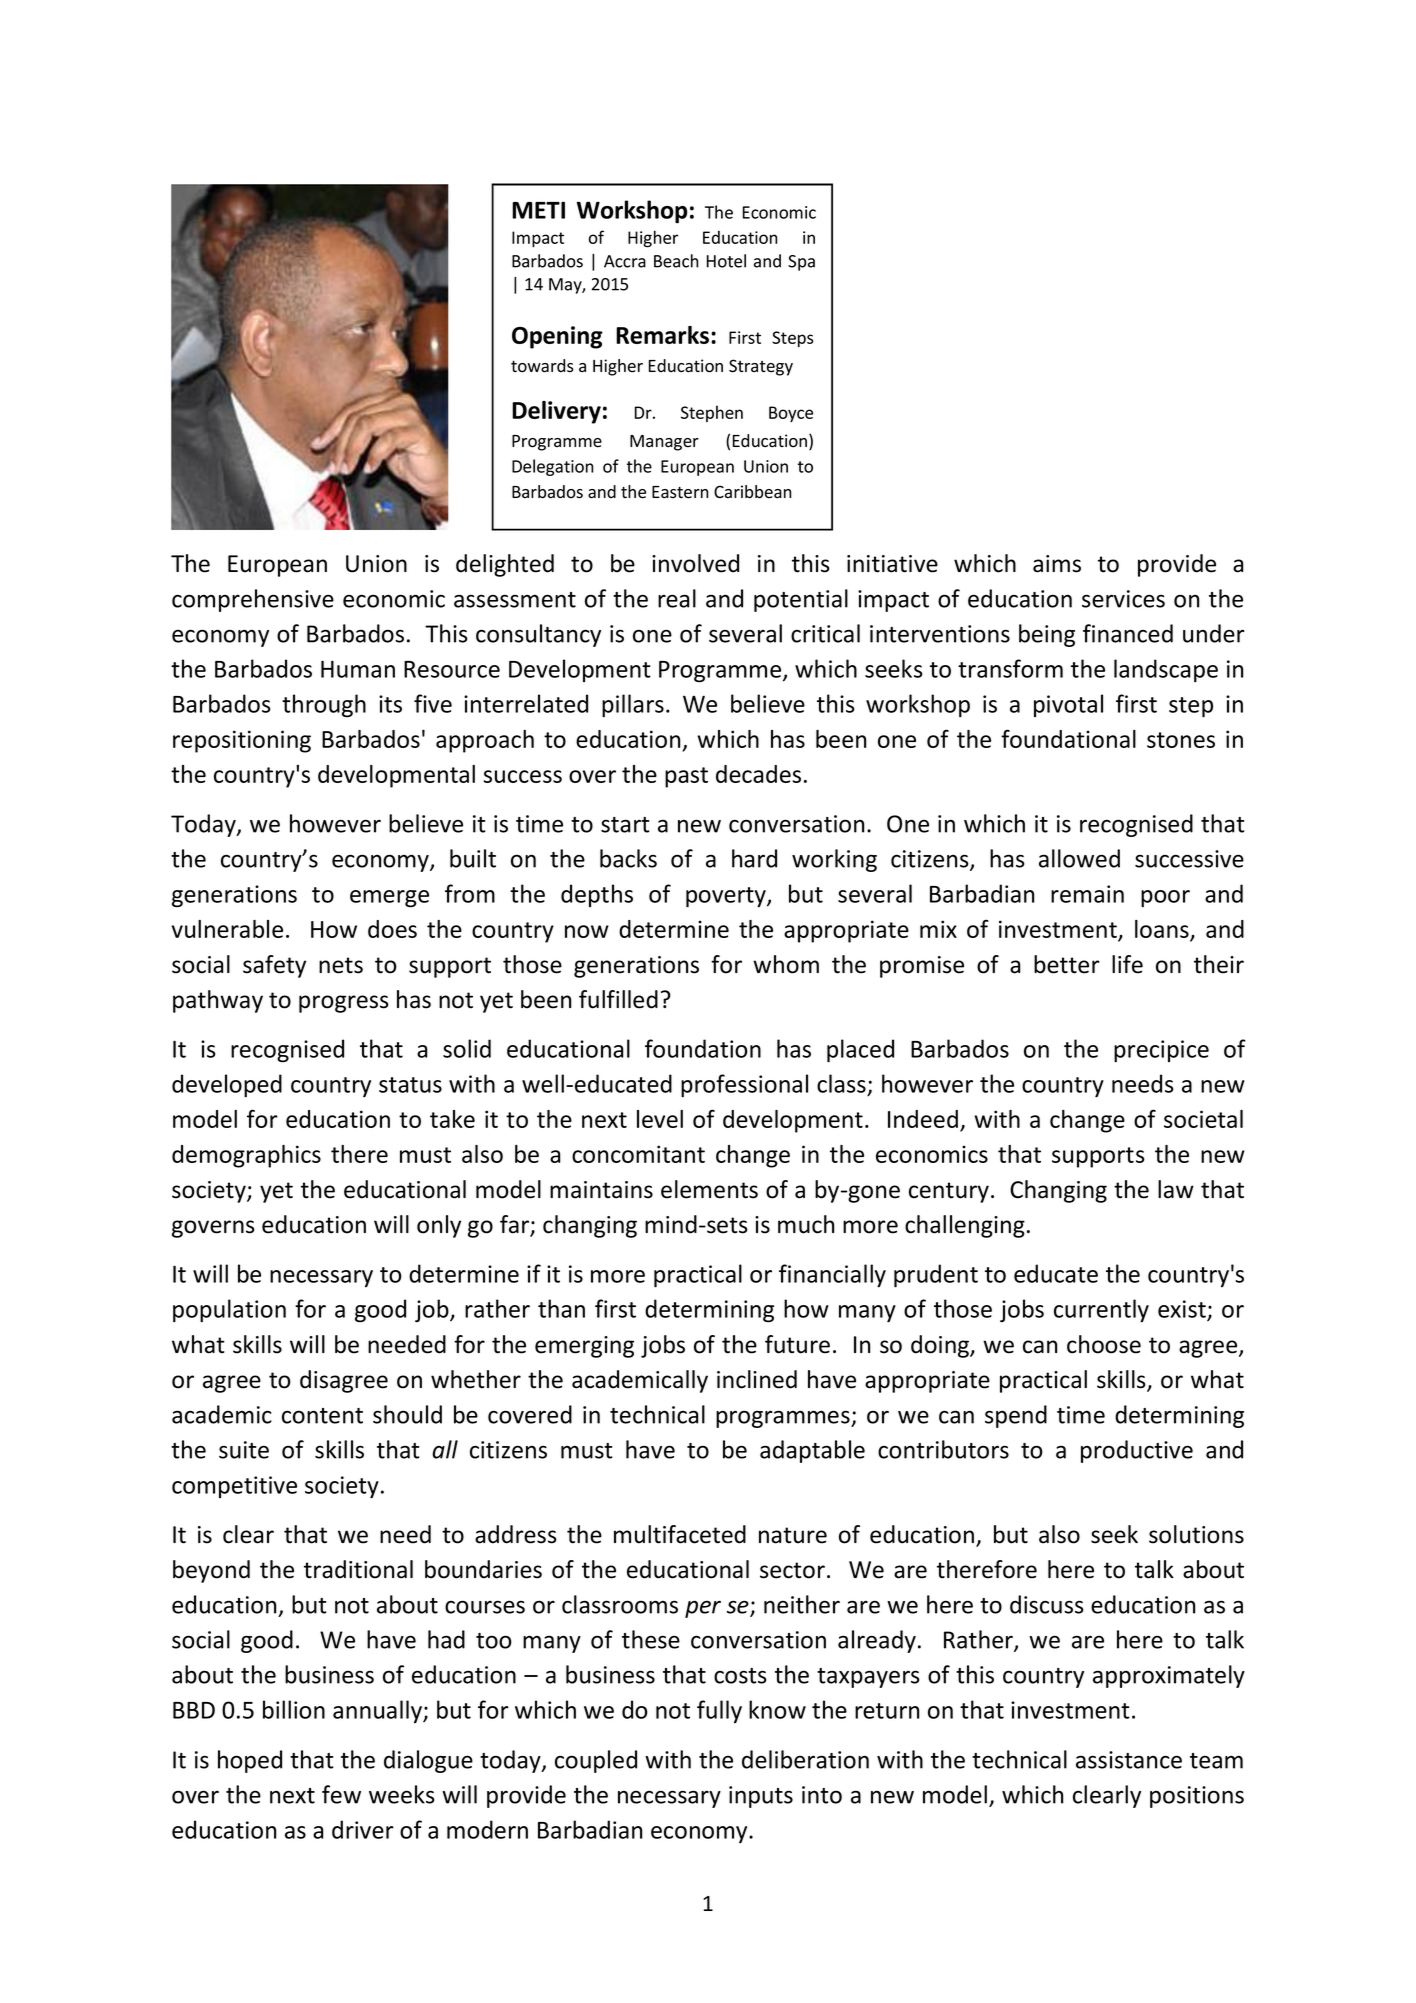 This screenshot has height=2003, width=1416. I want to click on pillars, so click(633, 705).
